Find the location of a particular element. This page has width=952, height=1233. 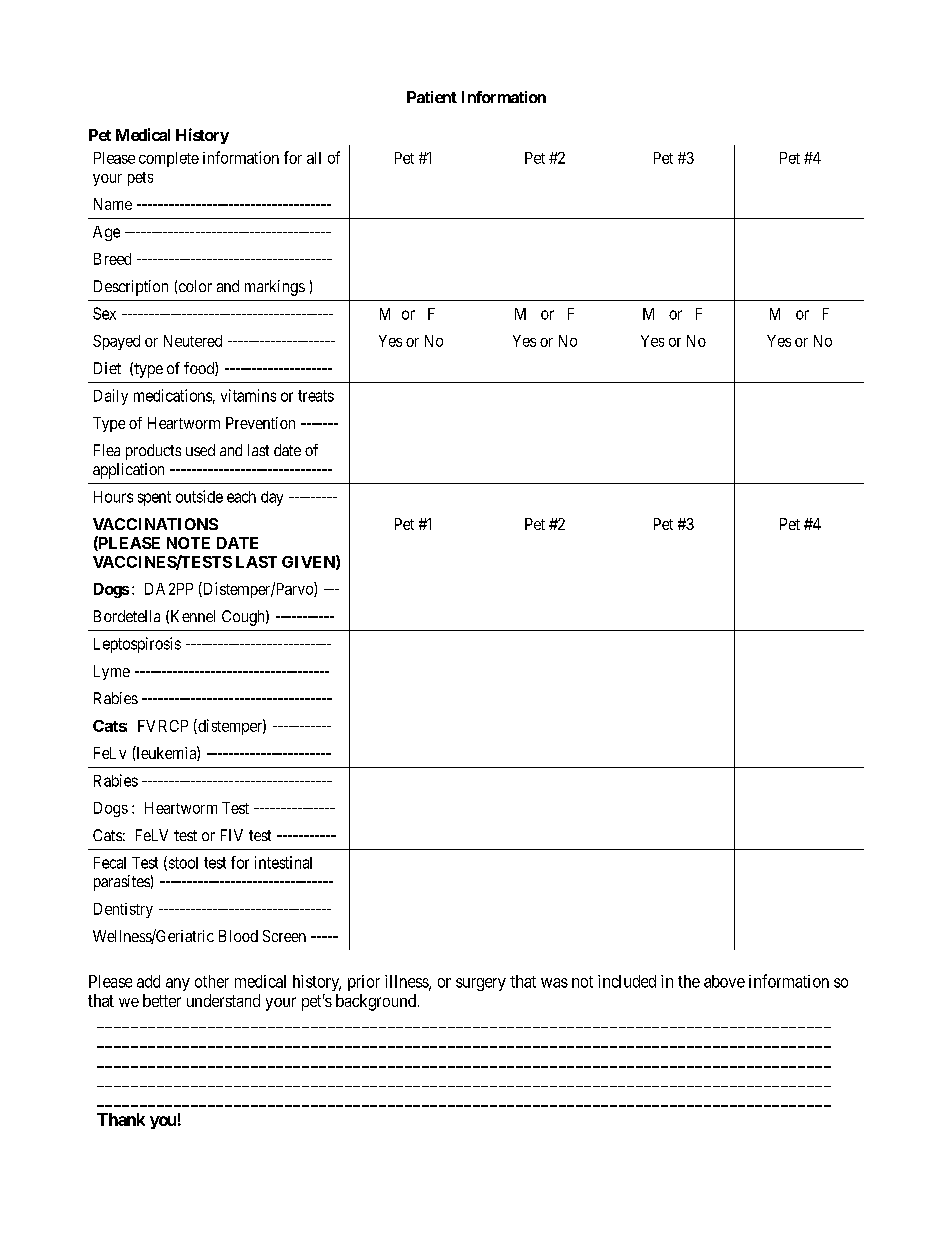

Patient is located at coordinates (432, 97).
